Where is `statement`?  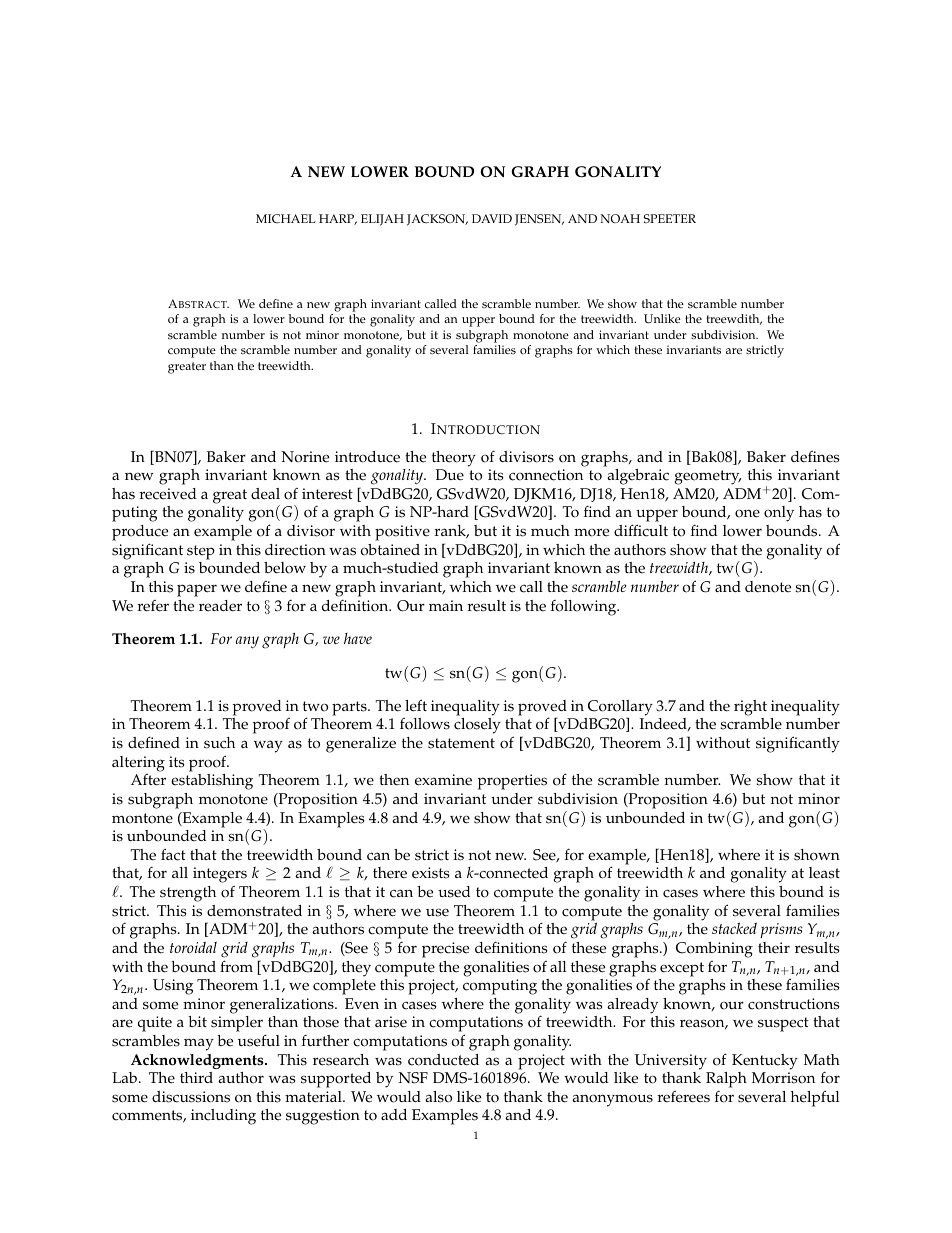
statement is located at coordinates (461, 743).
